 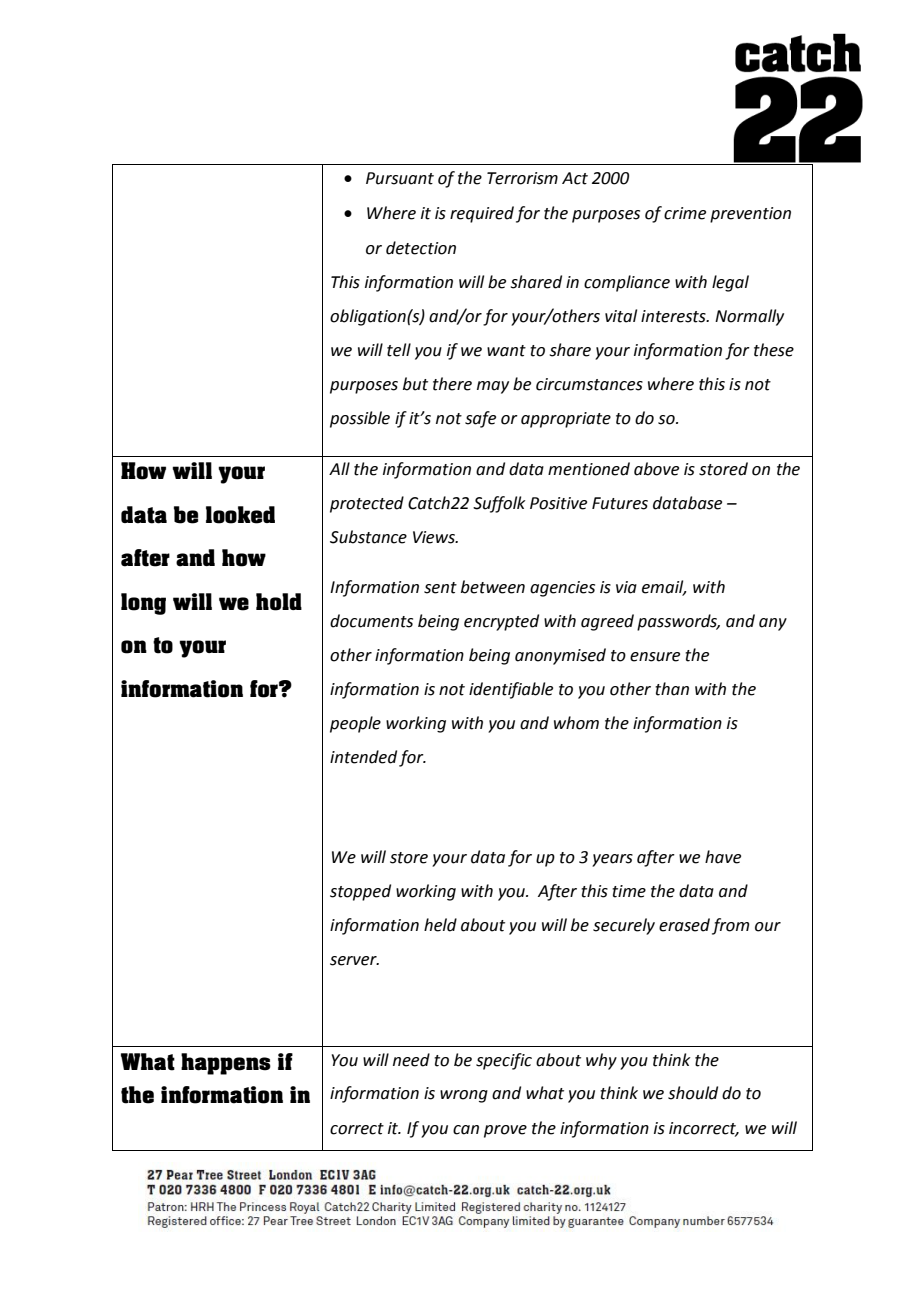 What do you see at coordinates (693, 1093) in the document?
I see `should` at bounding box center [693, 1093].
